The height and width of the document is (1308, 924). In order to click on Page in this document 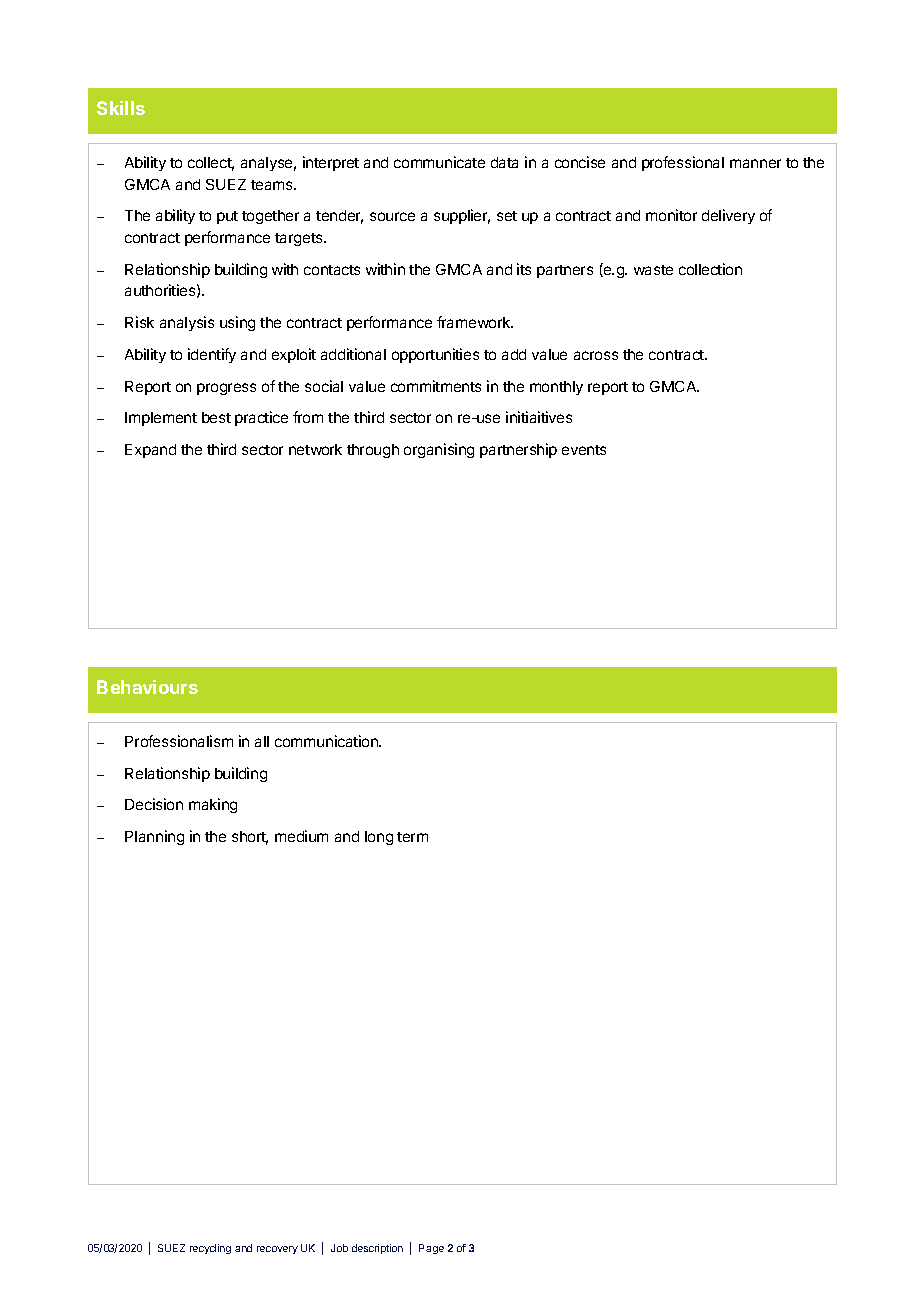, I will do `click(431, 1249)`.
